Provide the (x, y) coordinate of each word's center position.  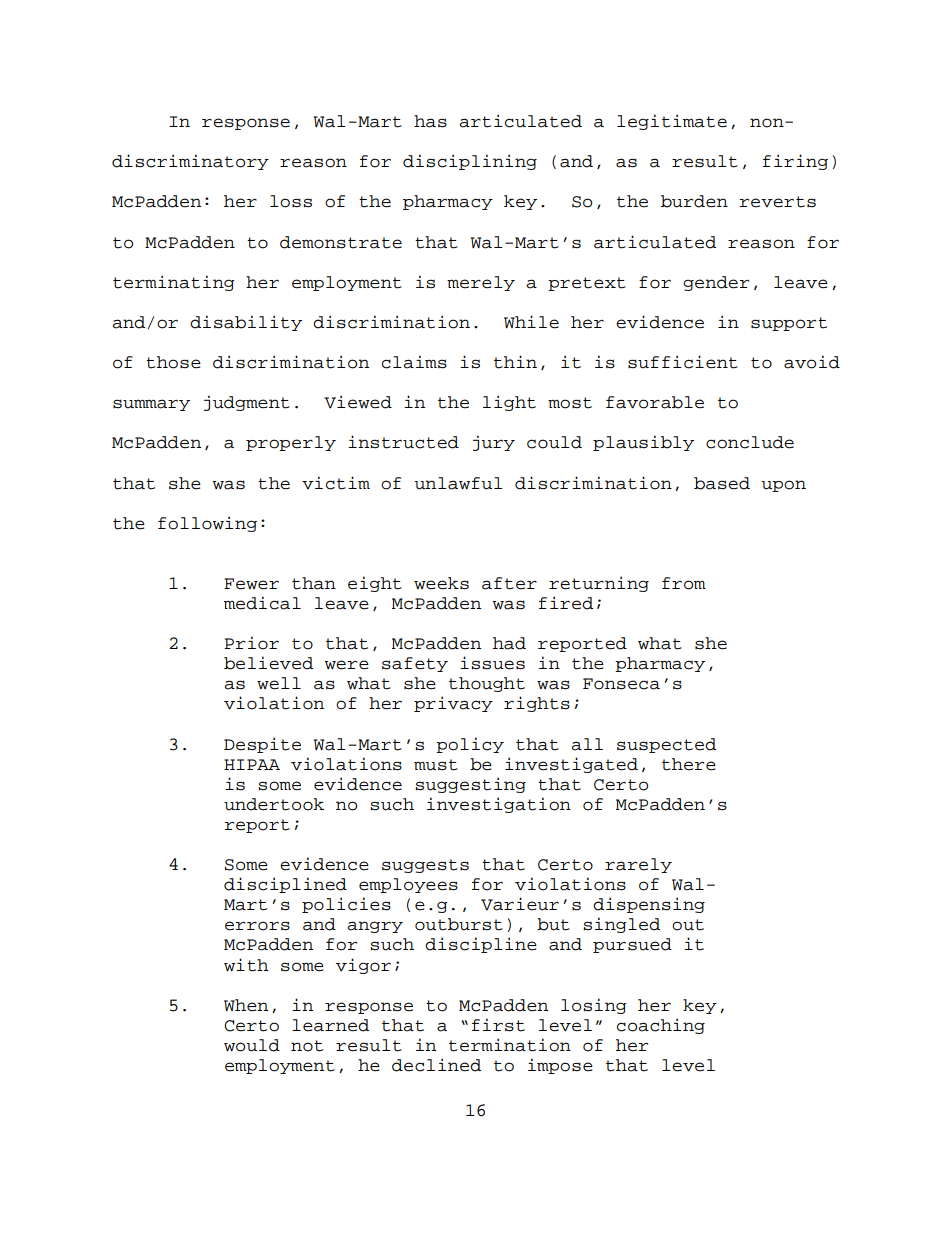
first (498, 1025)
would (252, 1045)
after (509, 583)
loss (291, 201)
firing (795, 162)
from (684, 583)
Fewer (251, 584)
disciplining (470, 162)
